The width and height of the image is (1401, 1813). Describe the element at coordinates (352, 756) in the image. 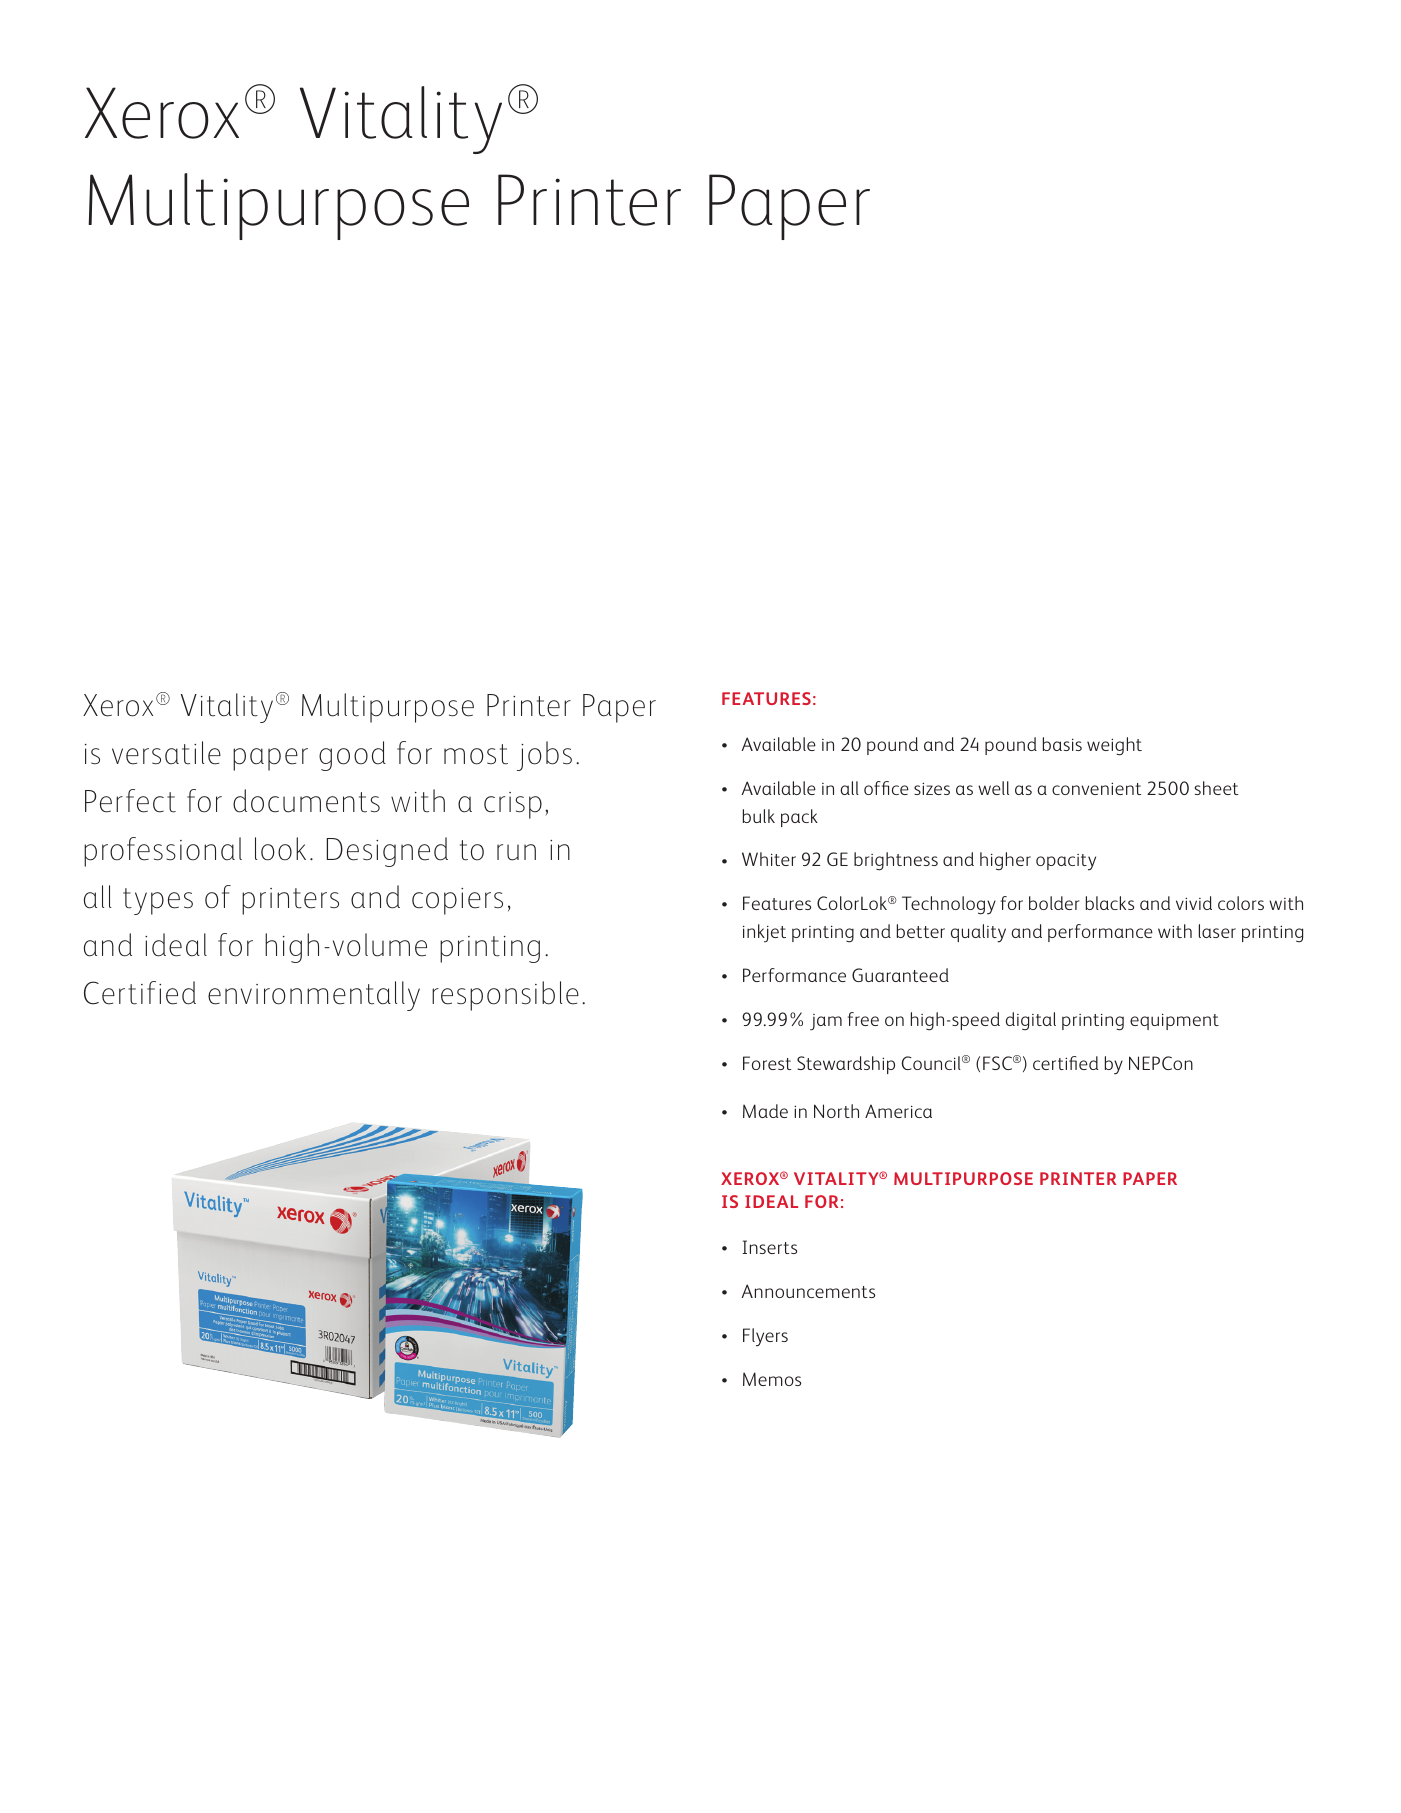

I see `good` at that location.
